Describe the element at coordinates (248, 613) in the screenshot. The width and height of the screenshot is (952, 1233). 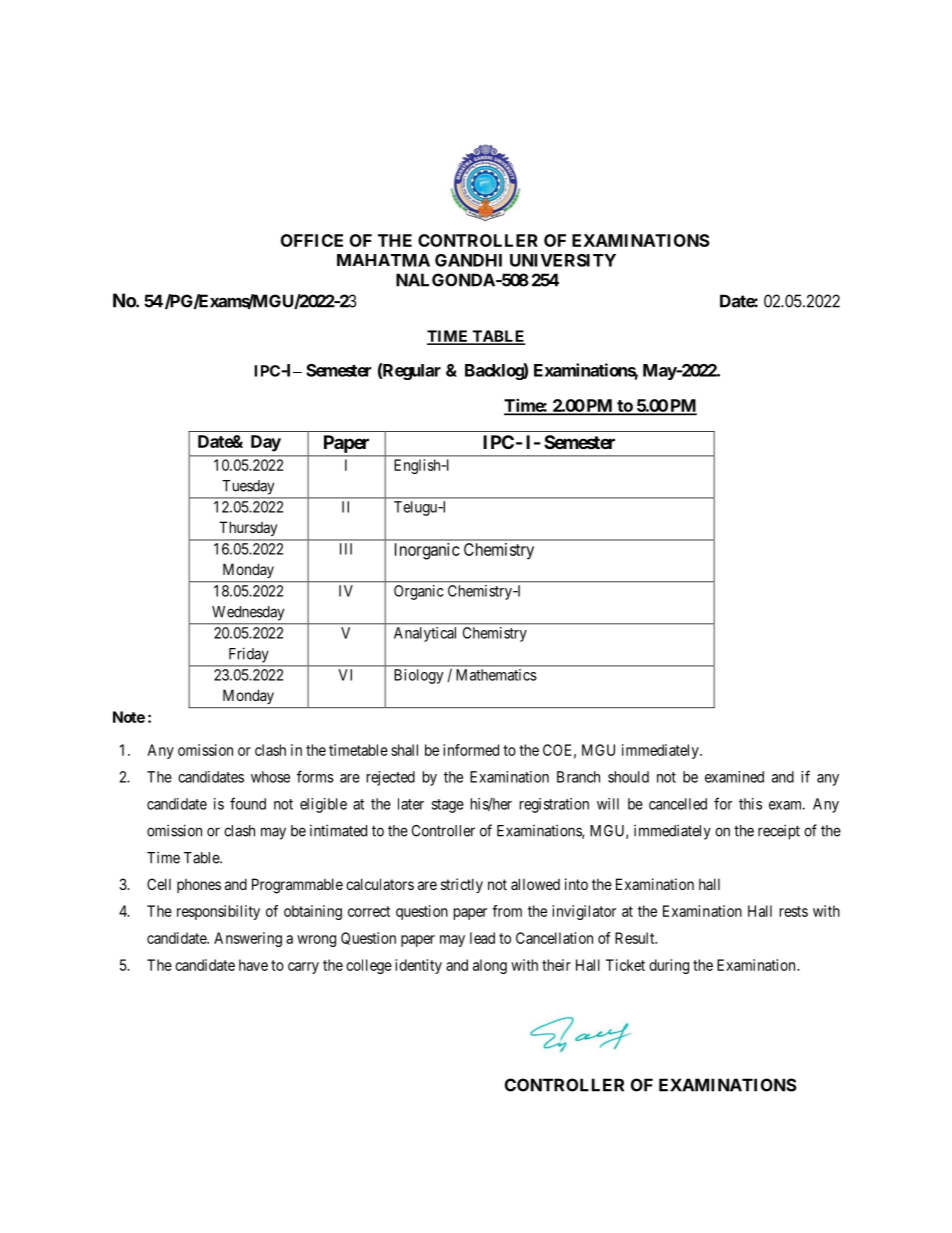
I see `Wednesday` at that location.
